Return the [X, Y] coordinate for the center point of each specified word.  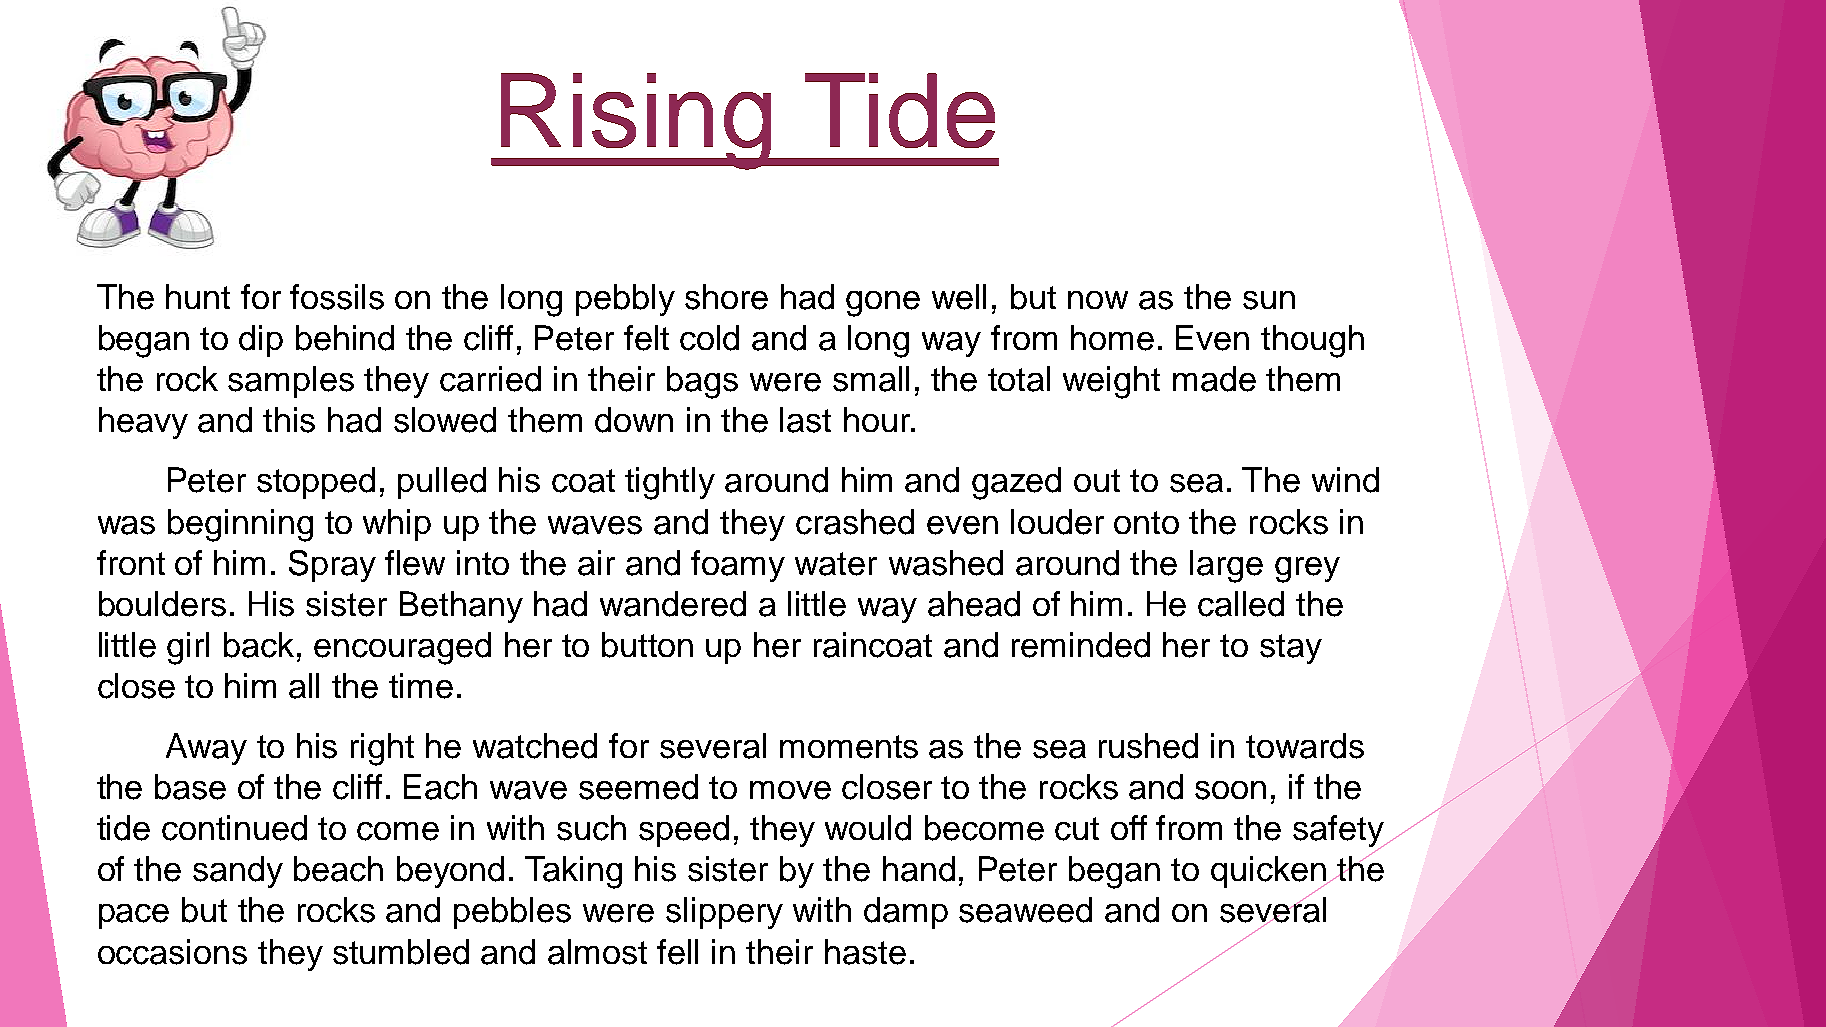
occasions [172, 952]
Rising [636, 121]
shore [726, 297]
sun [1269, 300]
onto [1146, 522]
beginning [240, 525]
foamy [738, 566]
